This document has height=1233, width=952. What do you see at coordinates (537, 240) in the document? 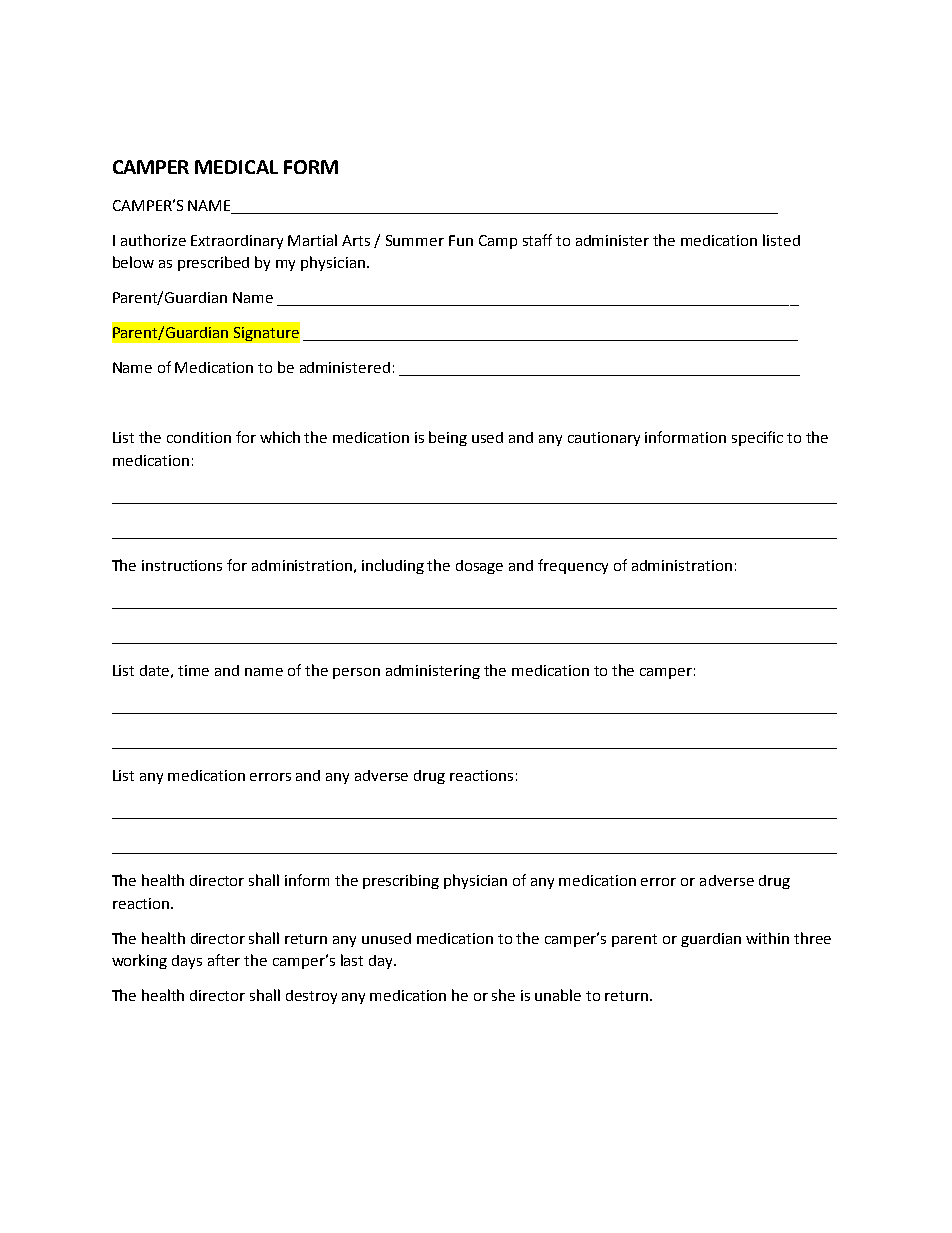
I see `staff` at bounding box center [537, 240].
